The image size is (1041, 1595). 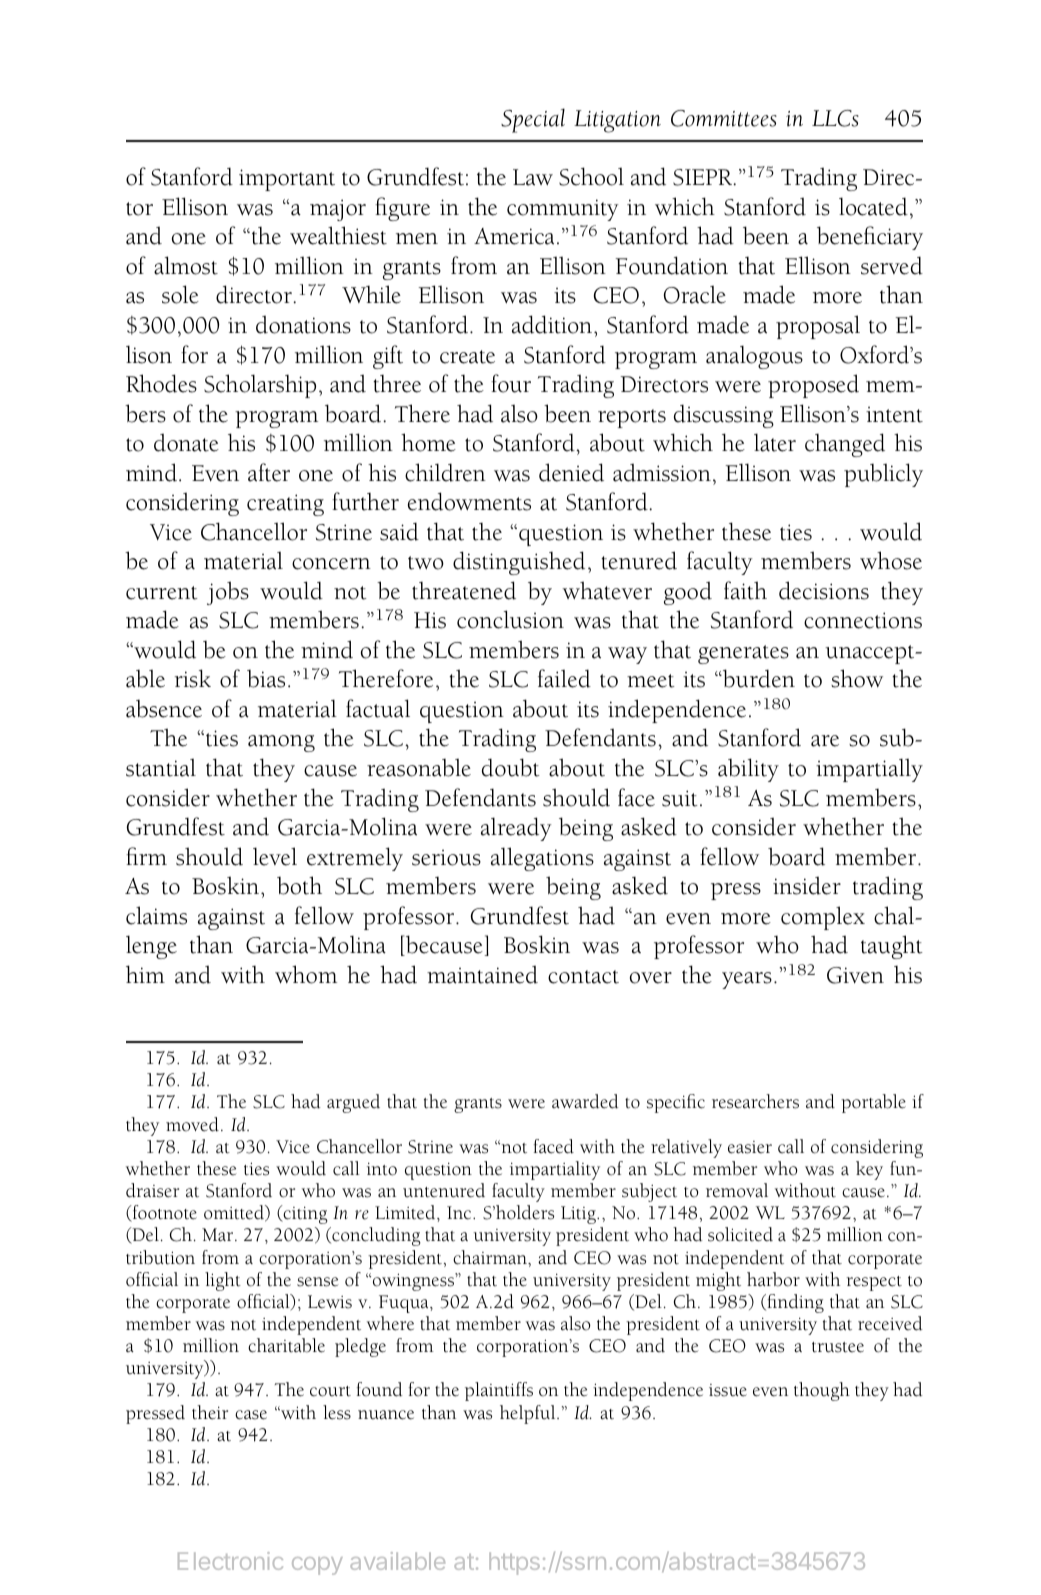 What do you see at coordinates (235, 1213) in the screenshot?
I see `omitted` at bounding box center [235, 1213].
